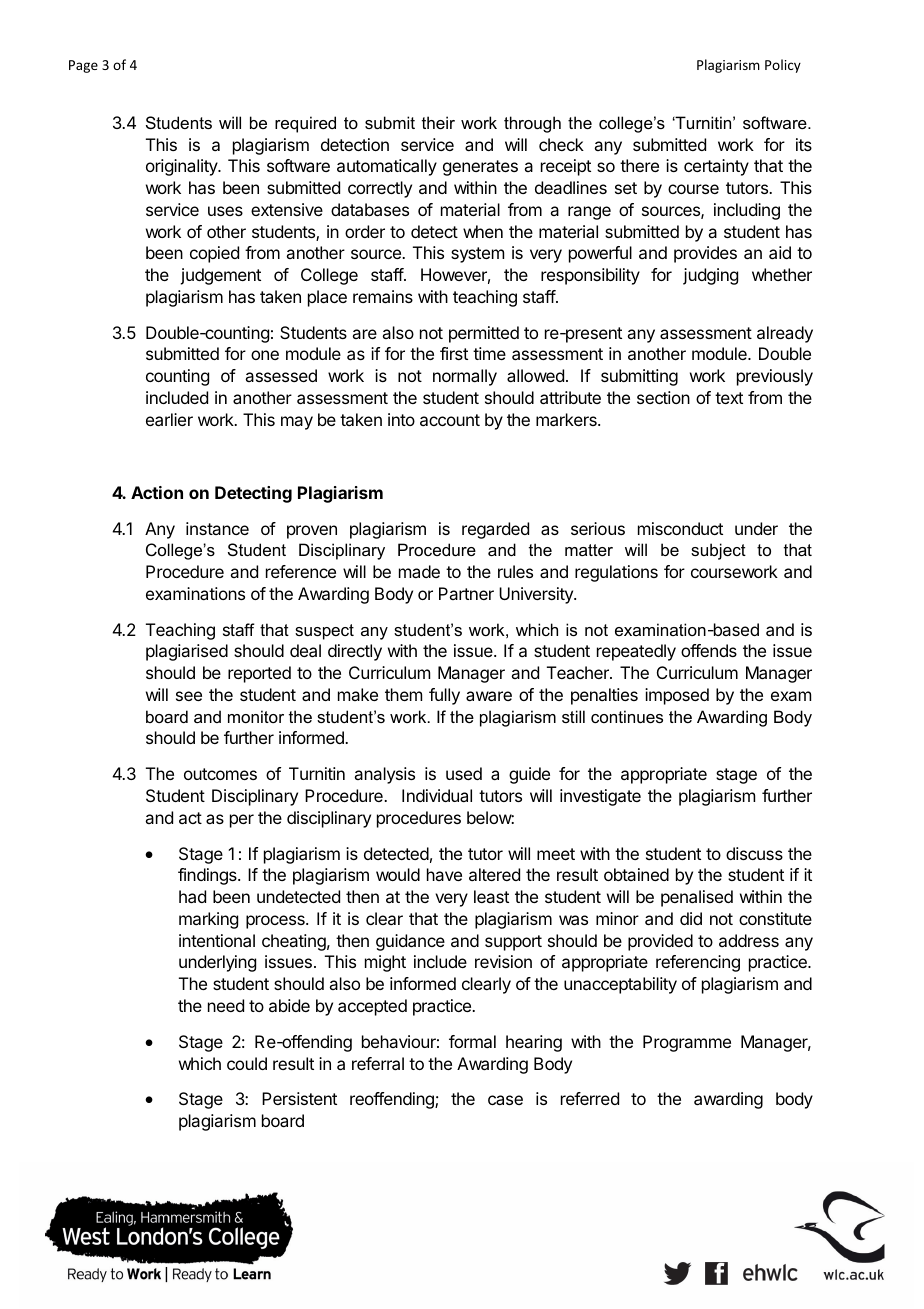 The height and width of the screenshot is (1309, 924). What do you see at coordinates (247, 1063) in the screenshot?
I see `could` at bounding box center [247, 1063].
